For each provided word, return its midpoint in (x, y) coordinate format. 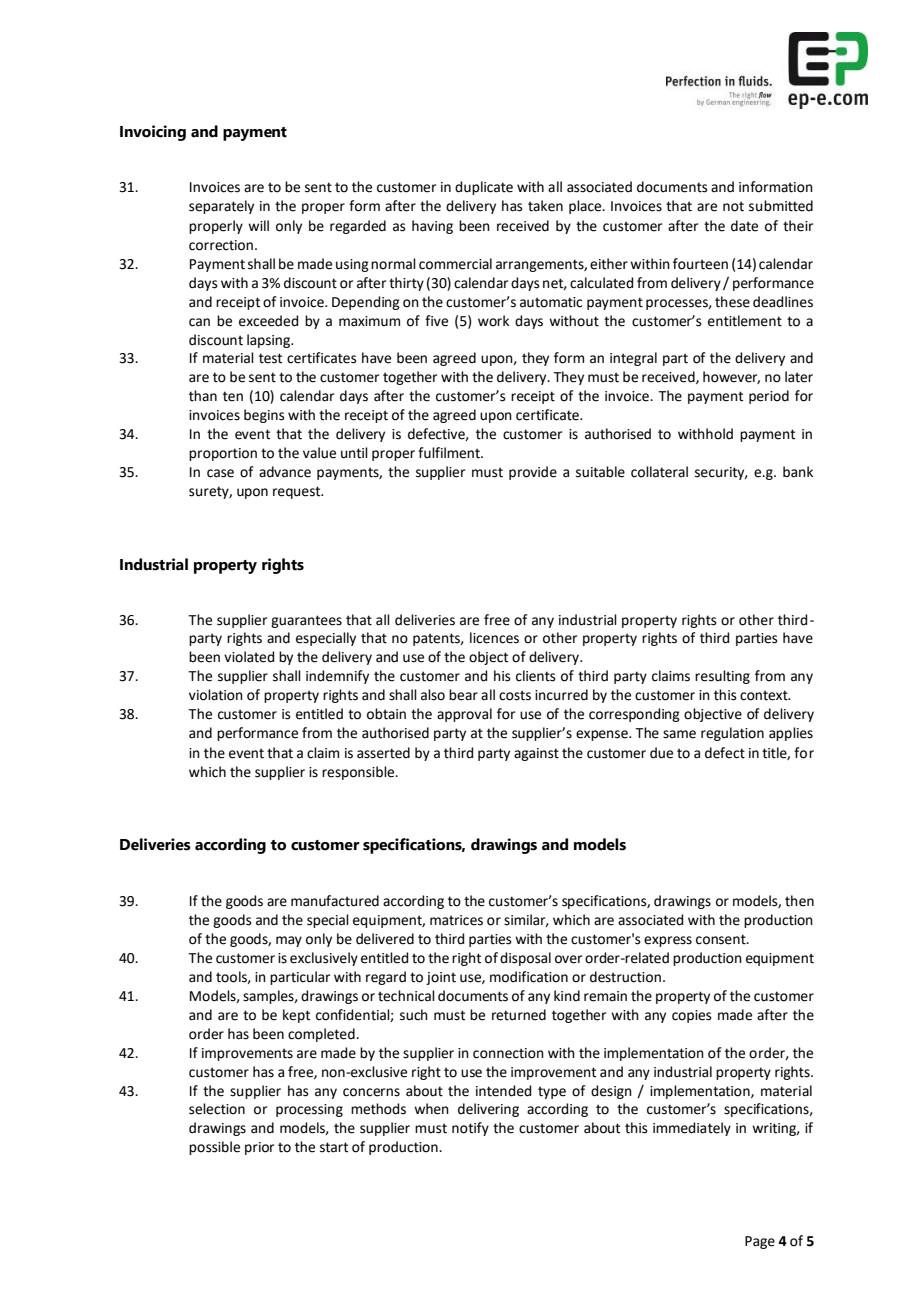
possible (214, 1148)
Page (760, 1242)
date (744, 226)
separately (221, 207)
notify (470, 1129)
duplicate (484, 188)
